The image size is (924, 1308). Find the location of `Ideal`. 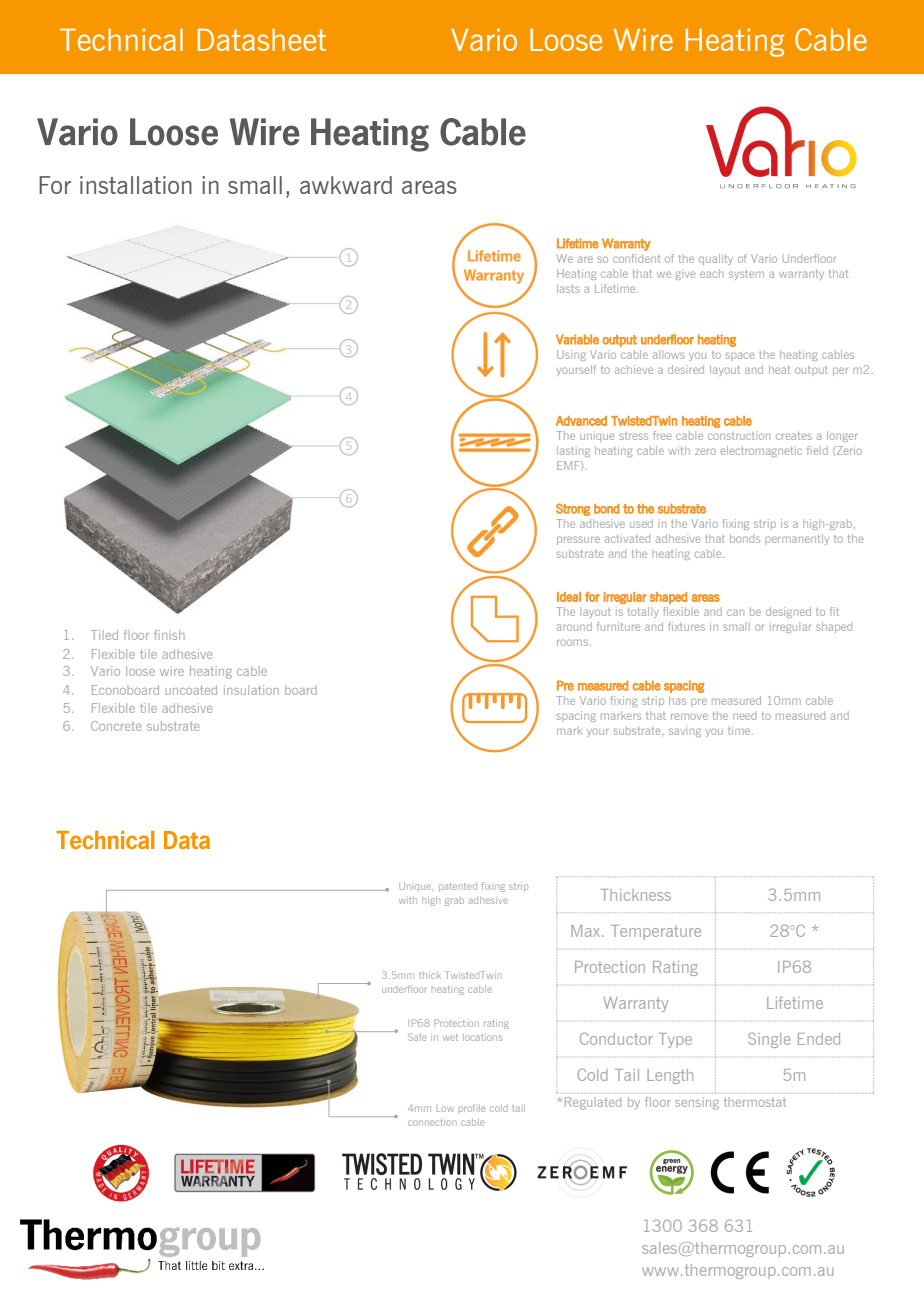

Ideal is located at coordinates (569, 597).
